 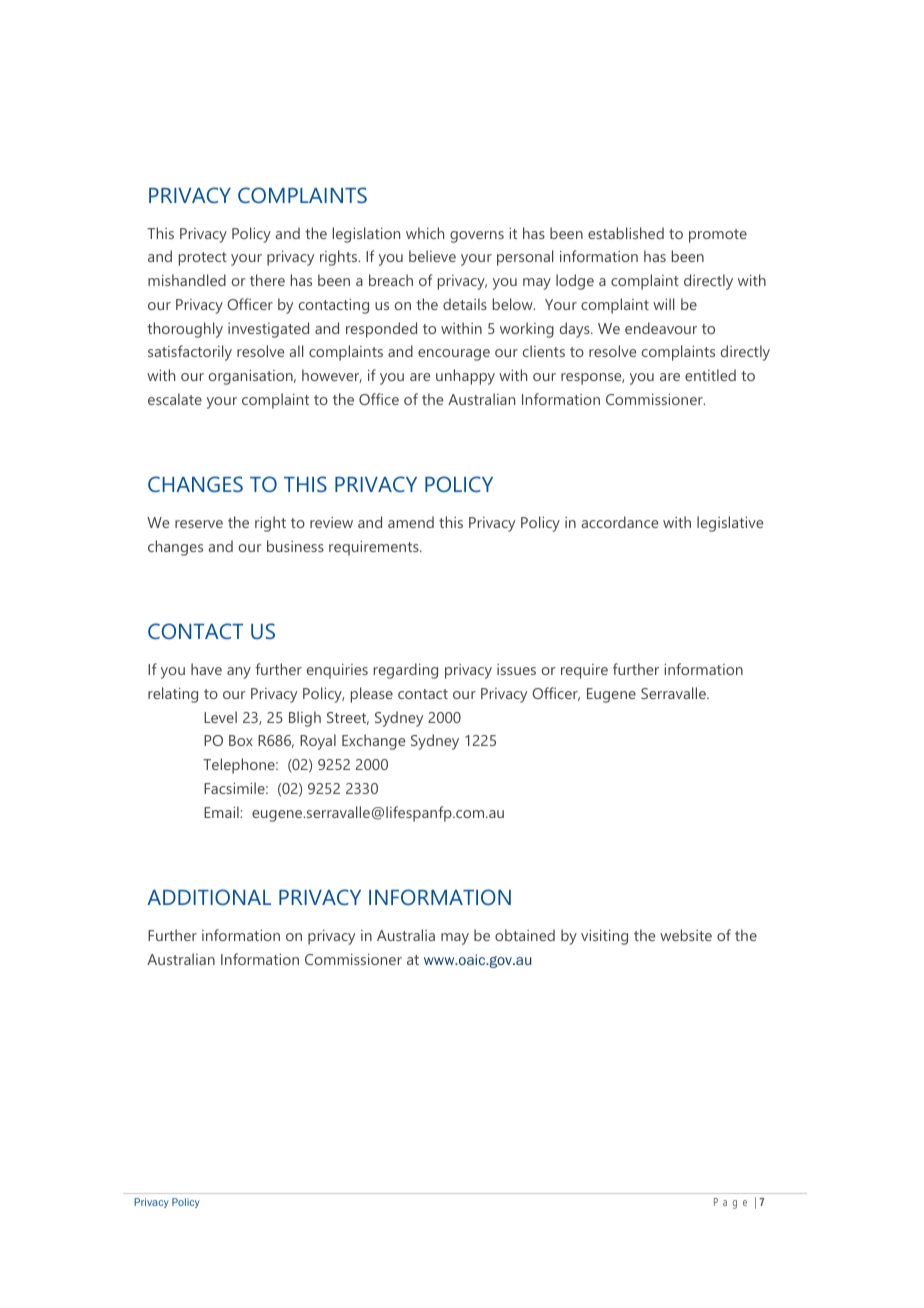 What do you see at coordinates (203, 259) in the document?
I see `protect` at bounding box center [203, 259].
